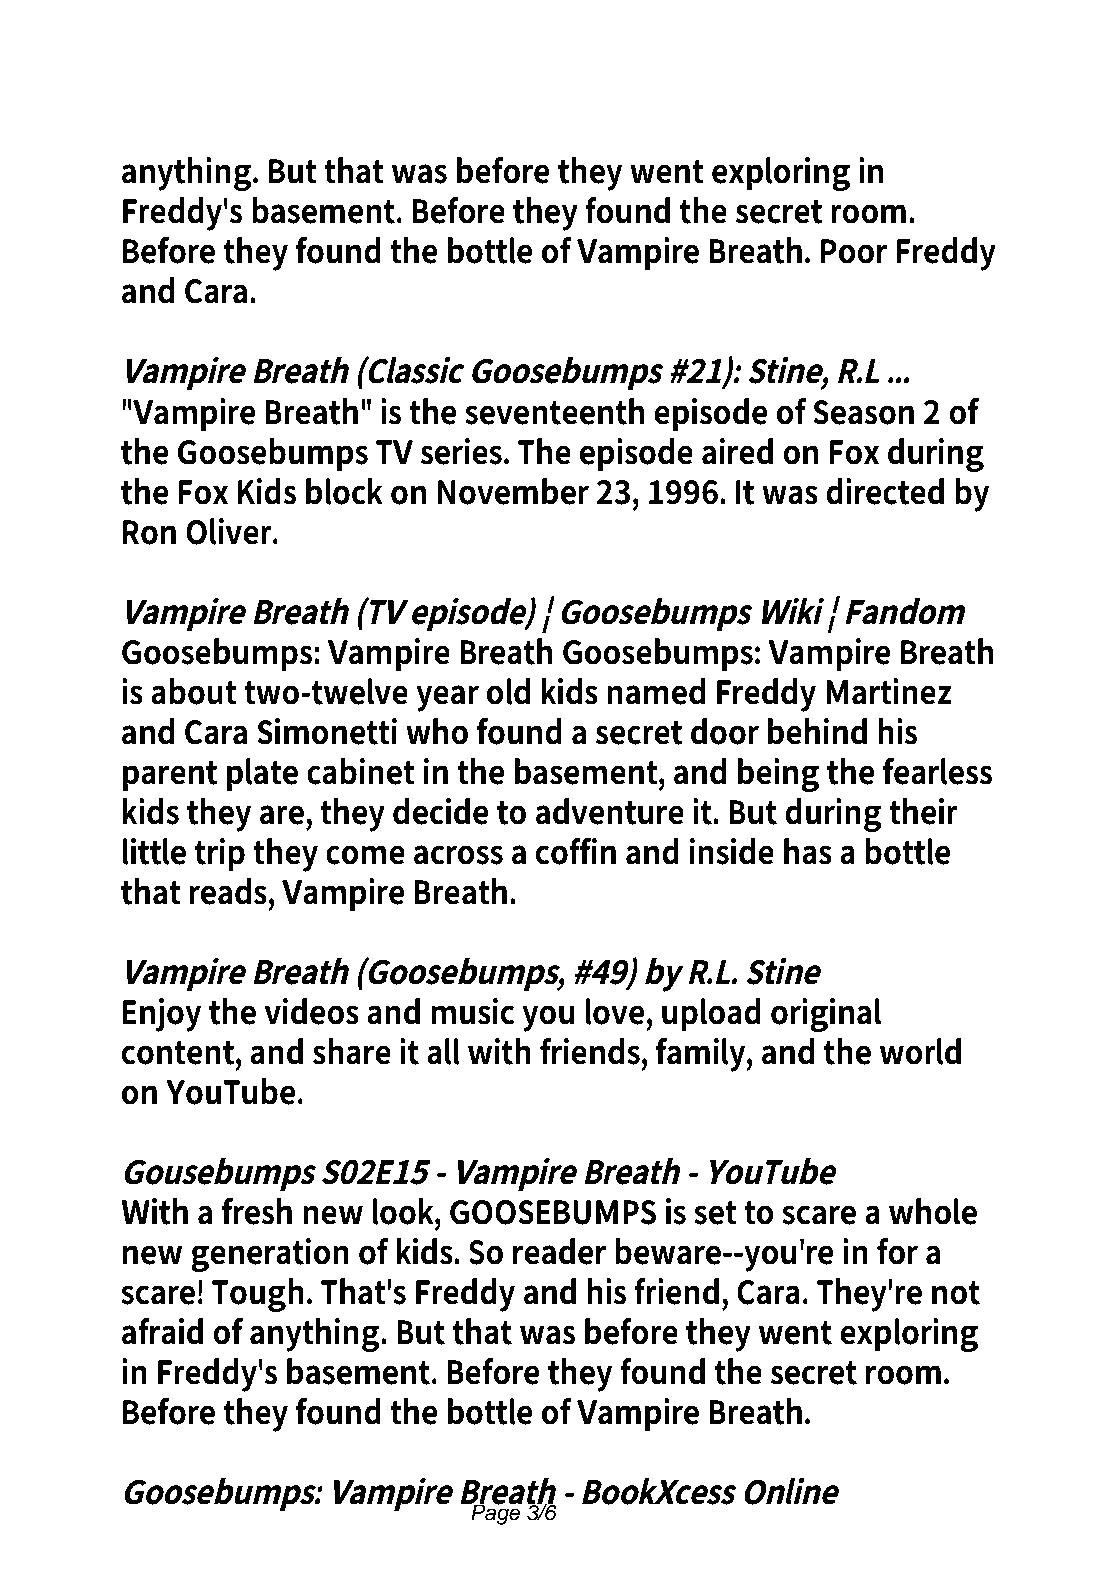 This document has height=1588, width=1119. What do you see at coordinates (576, 851) in the document?
I see `coffin` at bounding box center [576, 851].
